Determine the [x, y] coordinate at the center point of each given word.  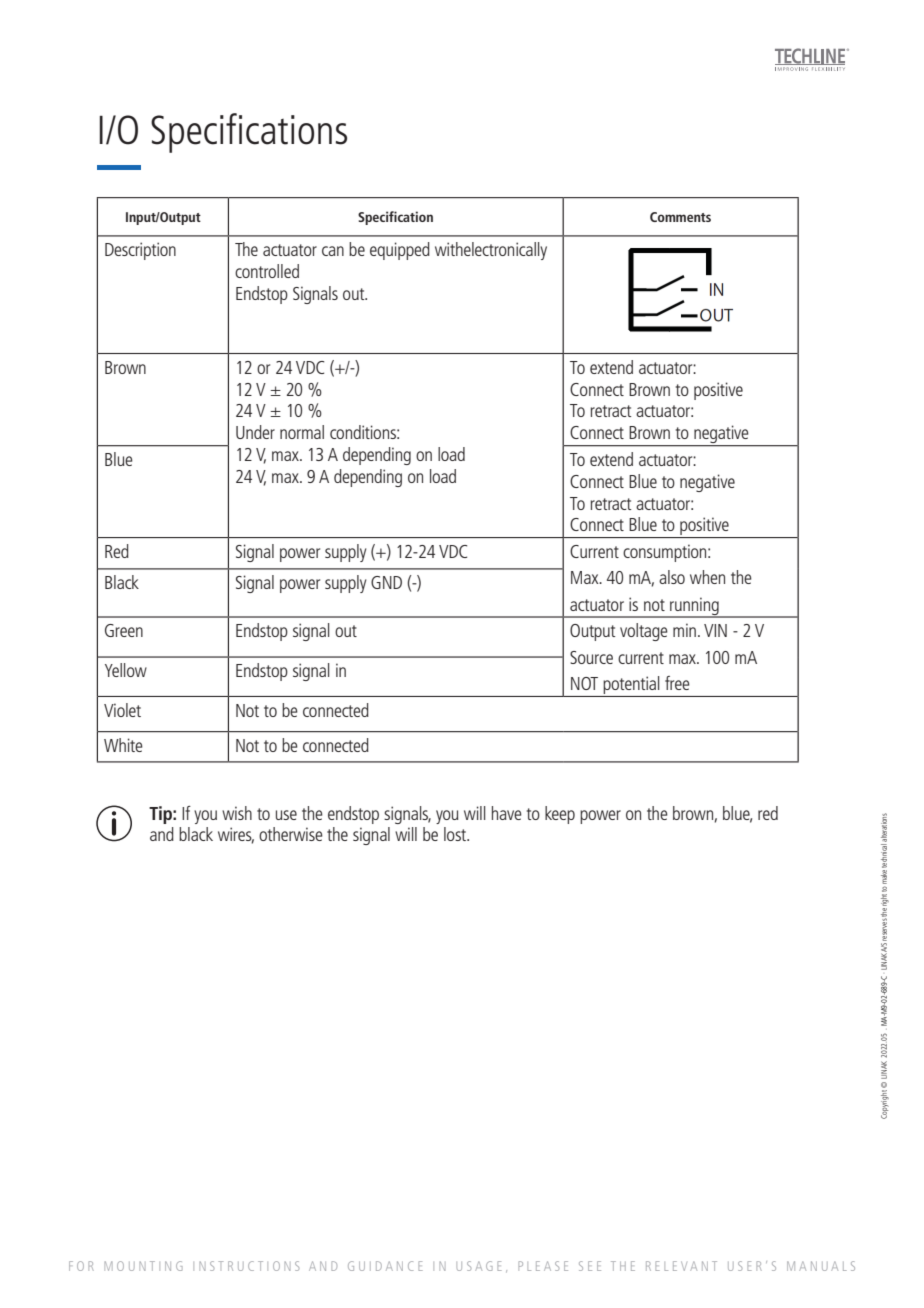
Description [140, 251]
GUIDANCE [385, 1266]
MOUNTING [144, 1266]
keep [560, 815]
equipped [400, 251]
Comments [680, 217]
